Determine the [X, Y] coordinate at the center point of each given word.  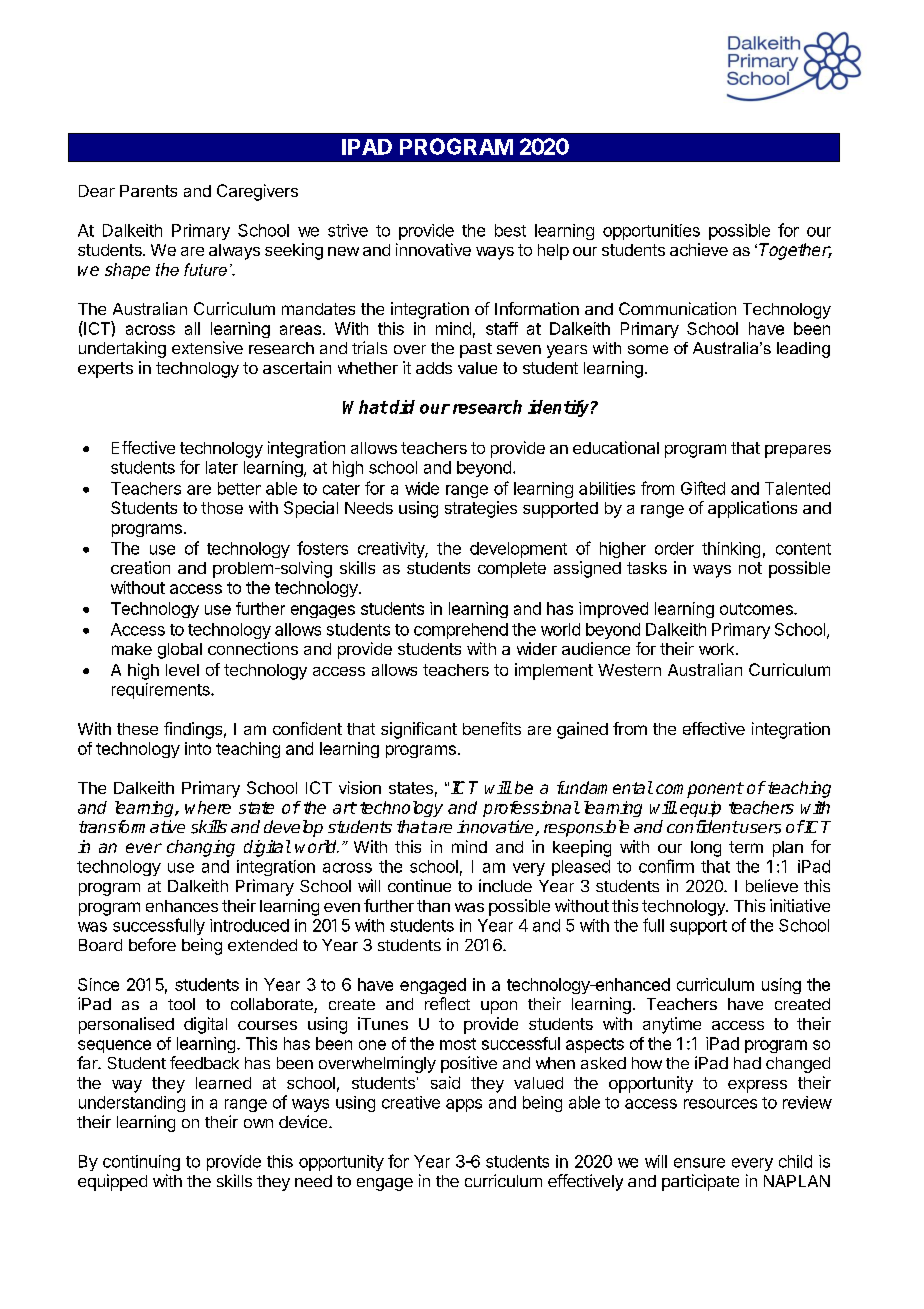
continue [419, 885]
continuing [141, 1163]
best [510, 230]
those [222, 508]
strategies [481, 509]
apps [464, 1105]
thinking [731, 550]
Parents [148, 191]
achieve [699, 249]
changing [201, 848]
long [706, 849]
